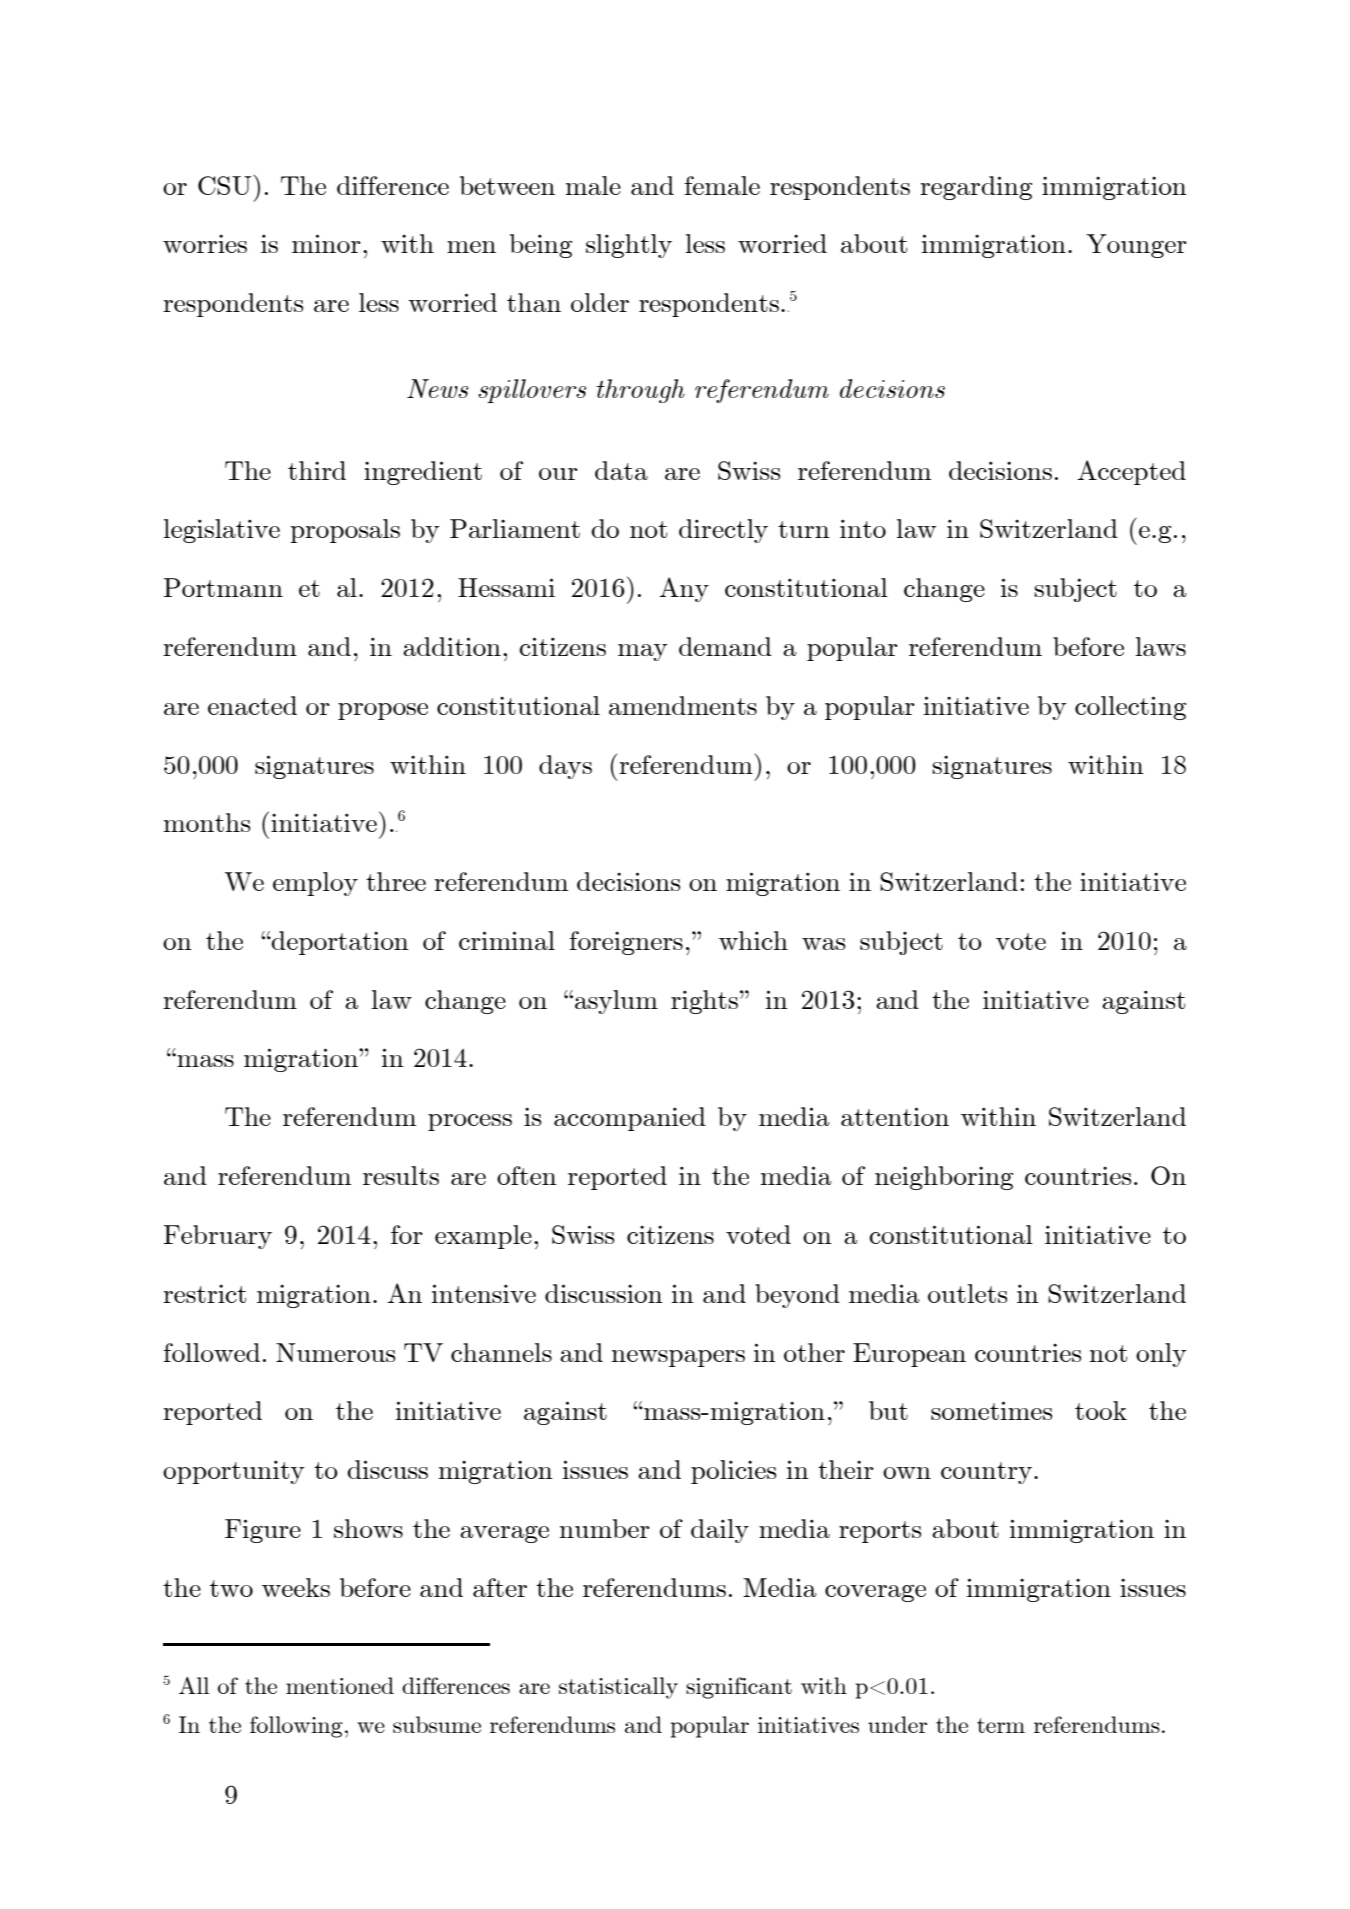 Image resolution: width=1350 pixels, height=1909 pixels. Describe the element at coordinates (345, 531) in the image. I see `proposals` at that location.
